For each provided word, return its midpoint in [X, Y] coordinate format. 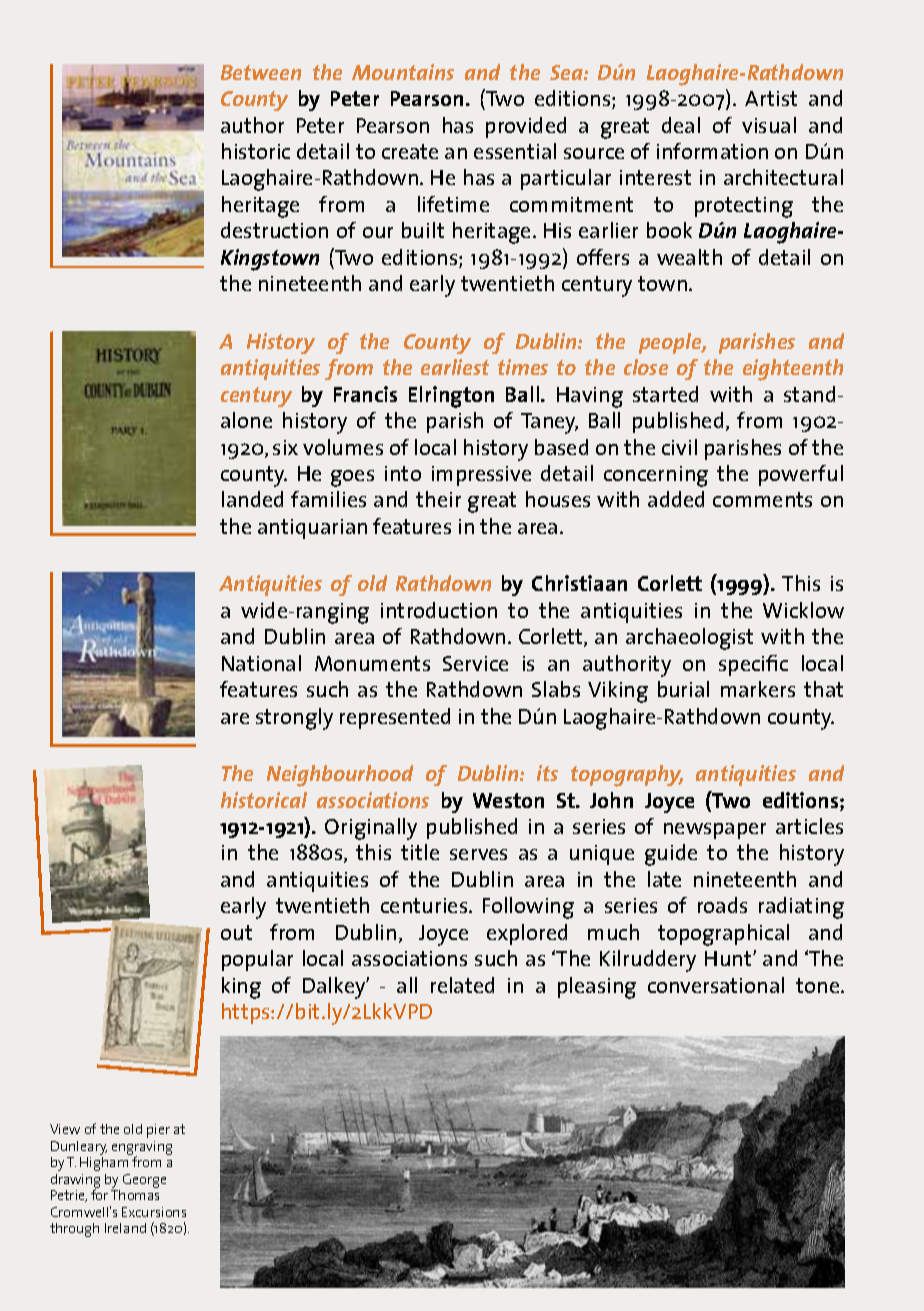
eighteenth [793, 370]
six [285, 447]
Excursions [154, 1212]
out [236, 932]
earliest [455, 367]
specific [753, 665]
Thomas [135, 1195]
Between [261, 72]
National [261, 663]
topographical [723, 935]
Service [475, 663]
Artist [771, 98]
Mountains [403, 72]
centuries [425, 905]
